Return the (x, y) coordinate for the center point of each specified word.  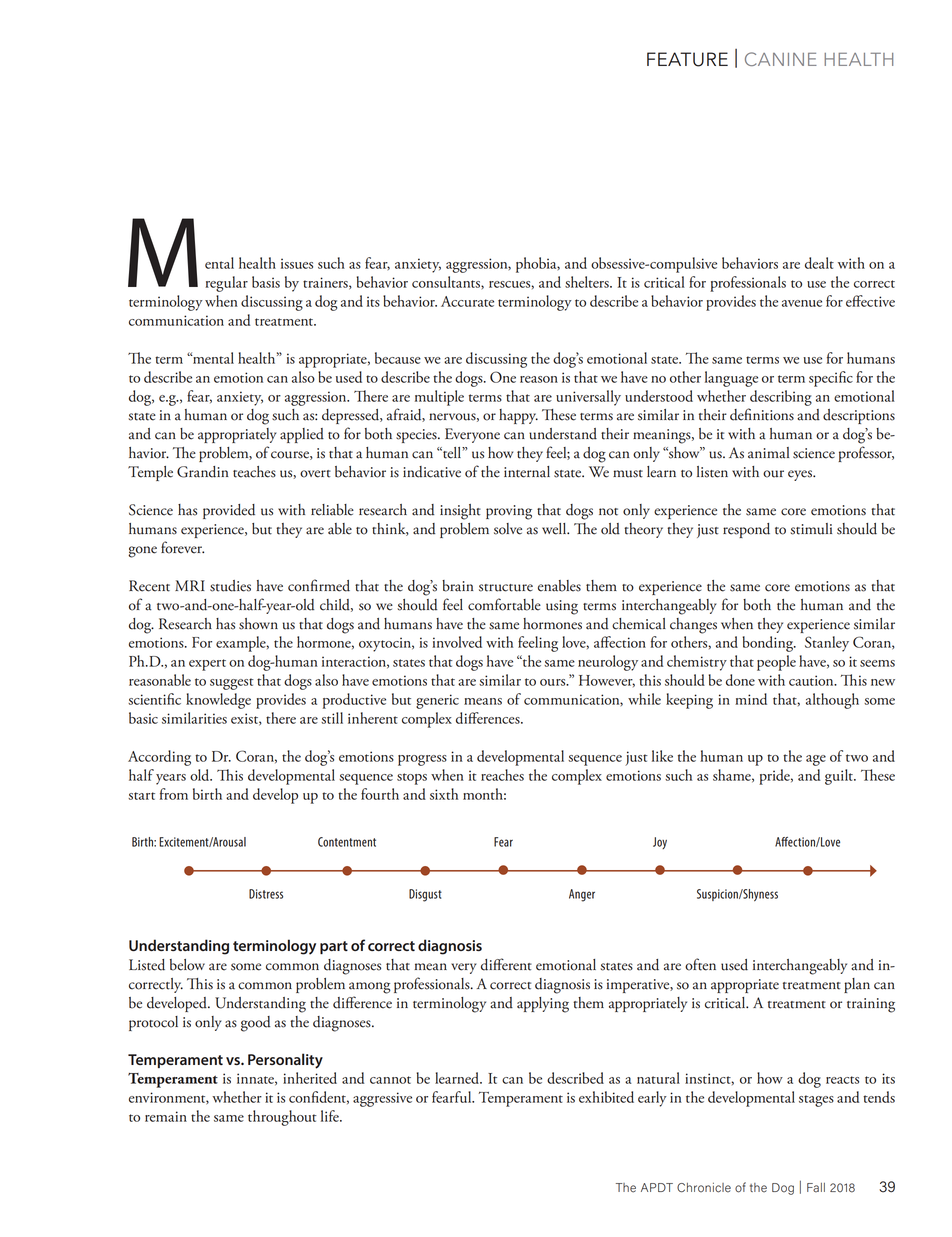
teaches (254, 472)
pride (775, 777)
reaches (502, 775)
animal (768, 453)
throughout (282, 1118)
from (174, 794)
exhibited (606, 1097)
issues (297, 263)
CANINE (781, 59)
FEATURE (687, 59)
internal (527, 472)
